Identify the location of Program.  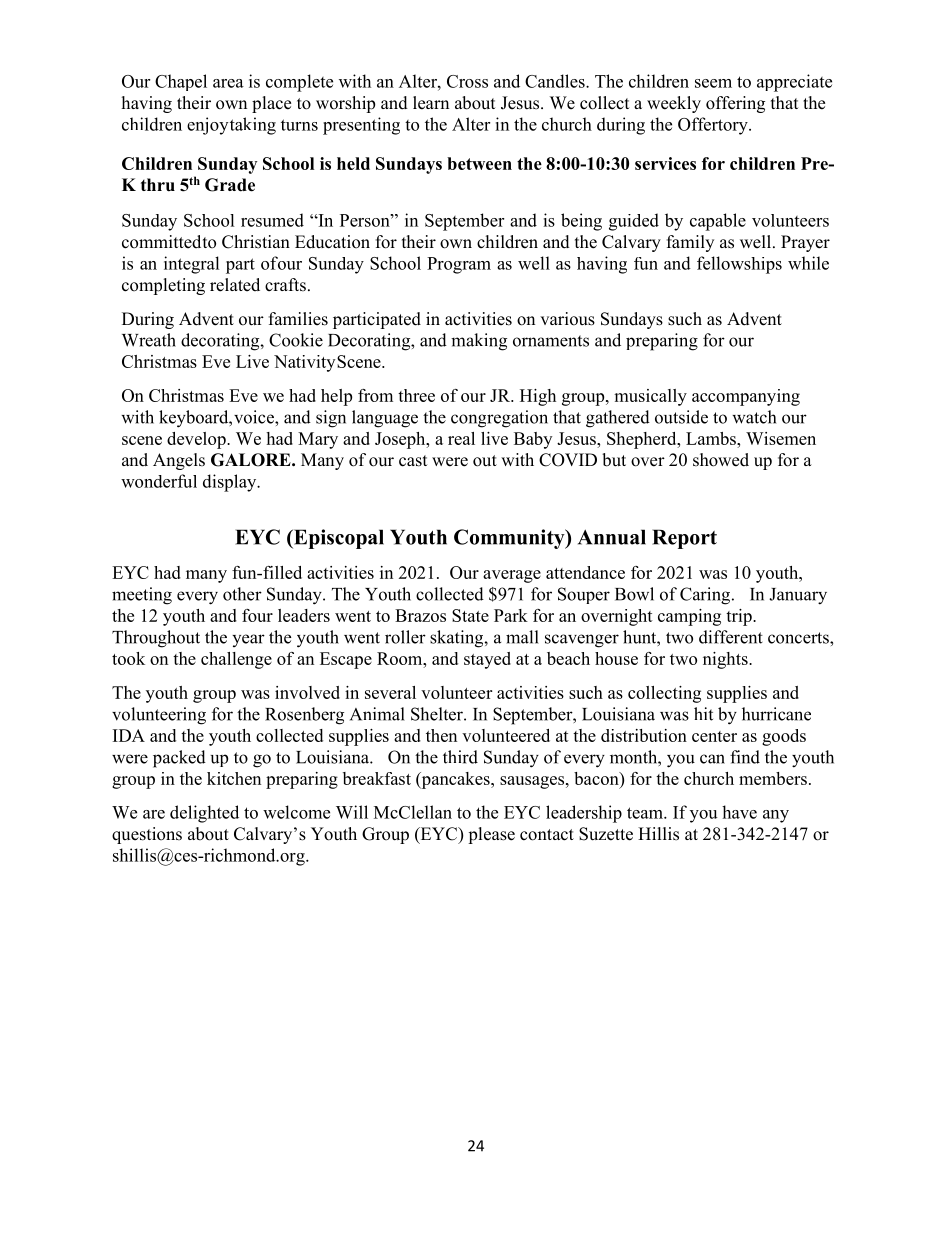
(459, 265).
